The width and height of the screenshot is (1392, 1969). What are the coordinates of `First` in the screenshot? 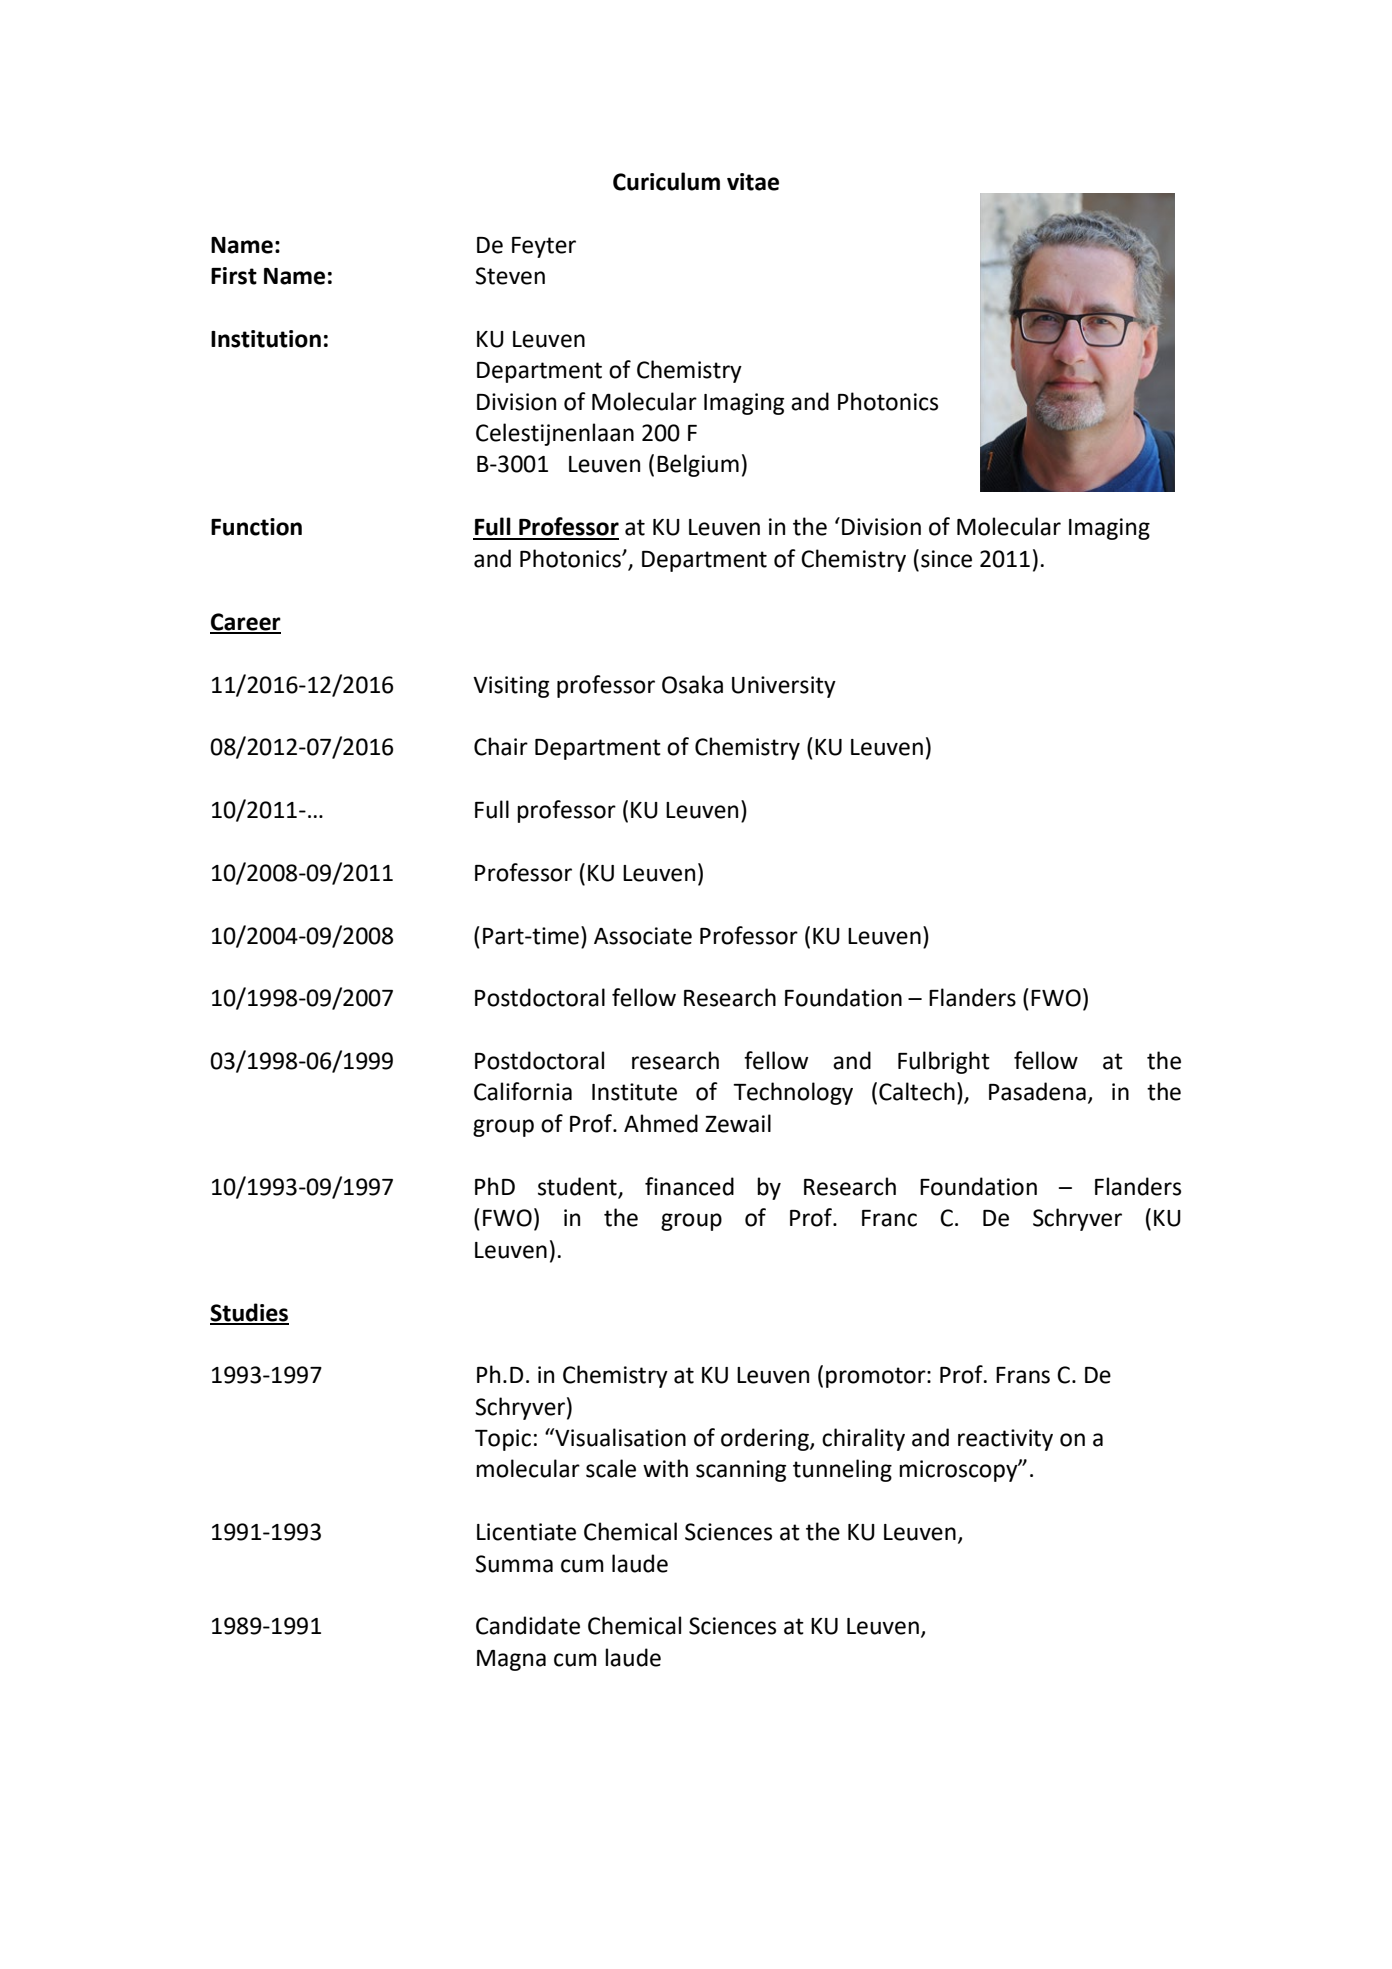 It's located at (234, 276).
